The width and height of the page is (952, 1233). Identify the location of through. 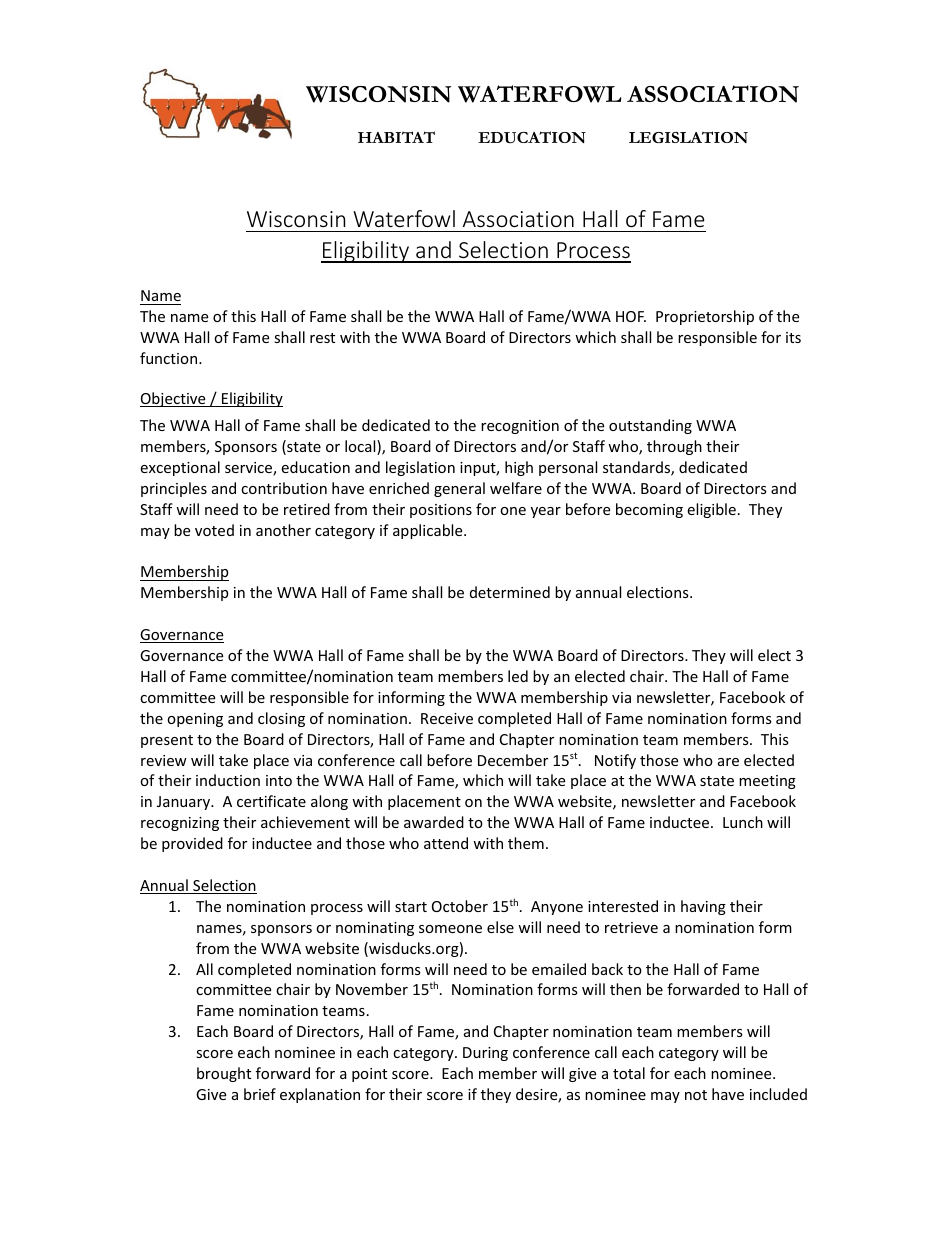
(674, 447).
